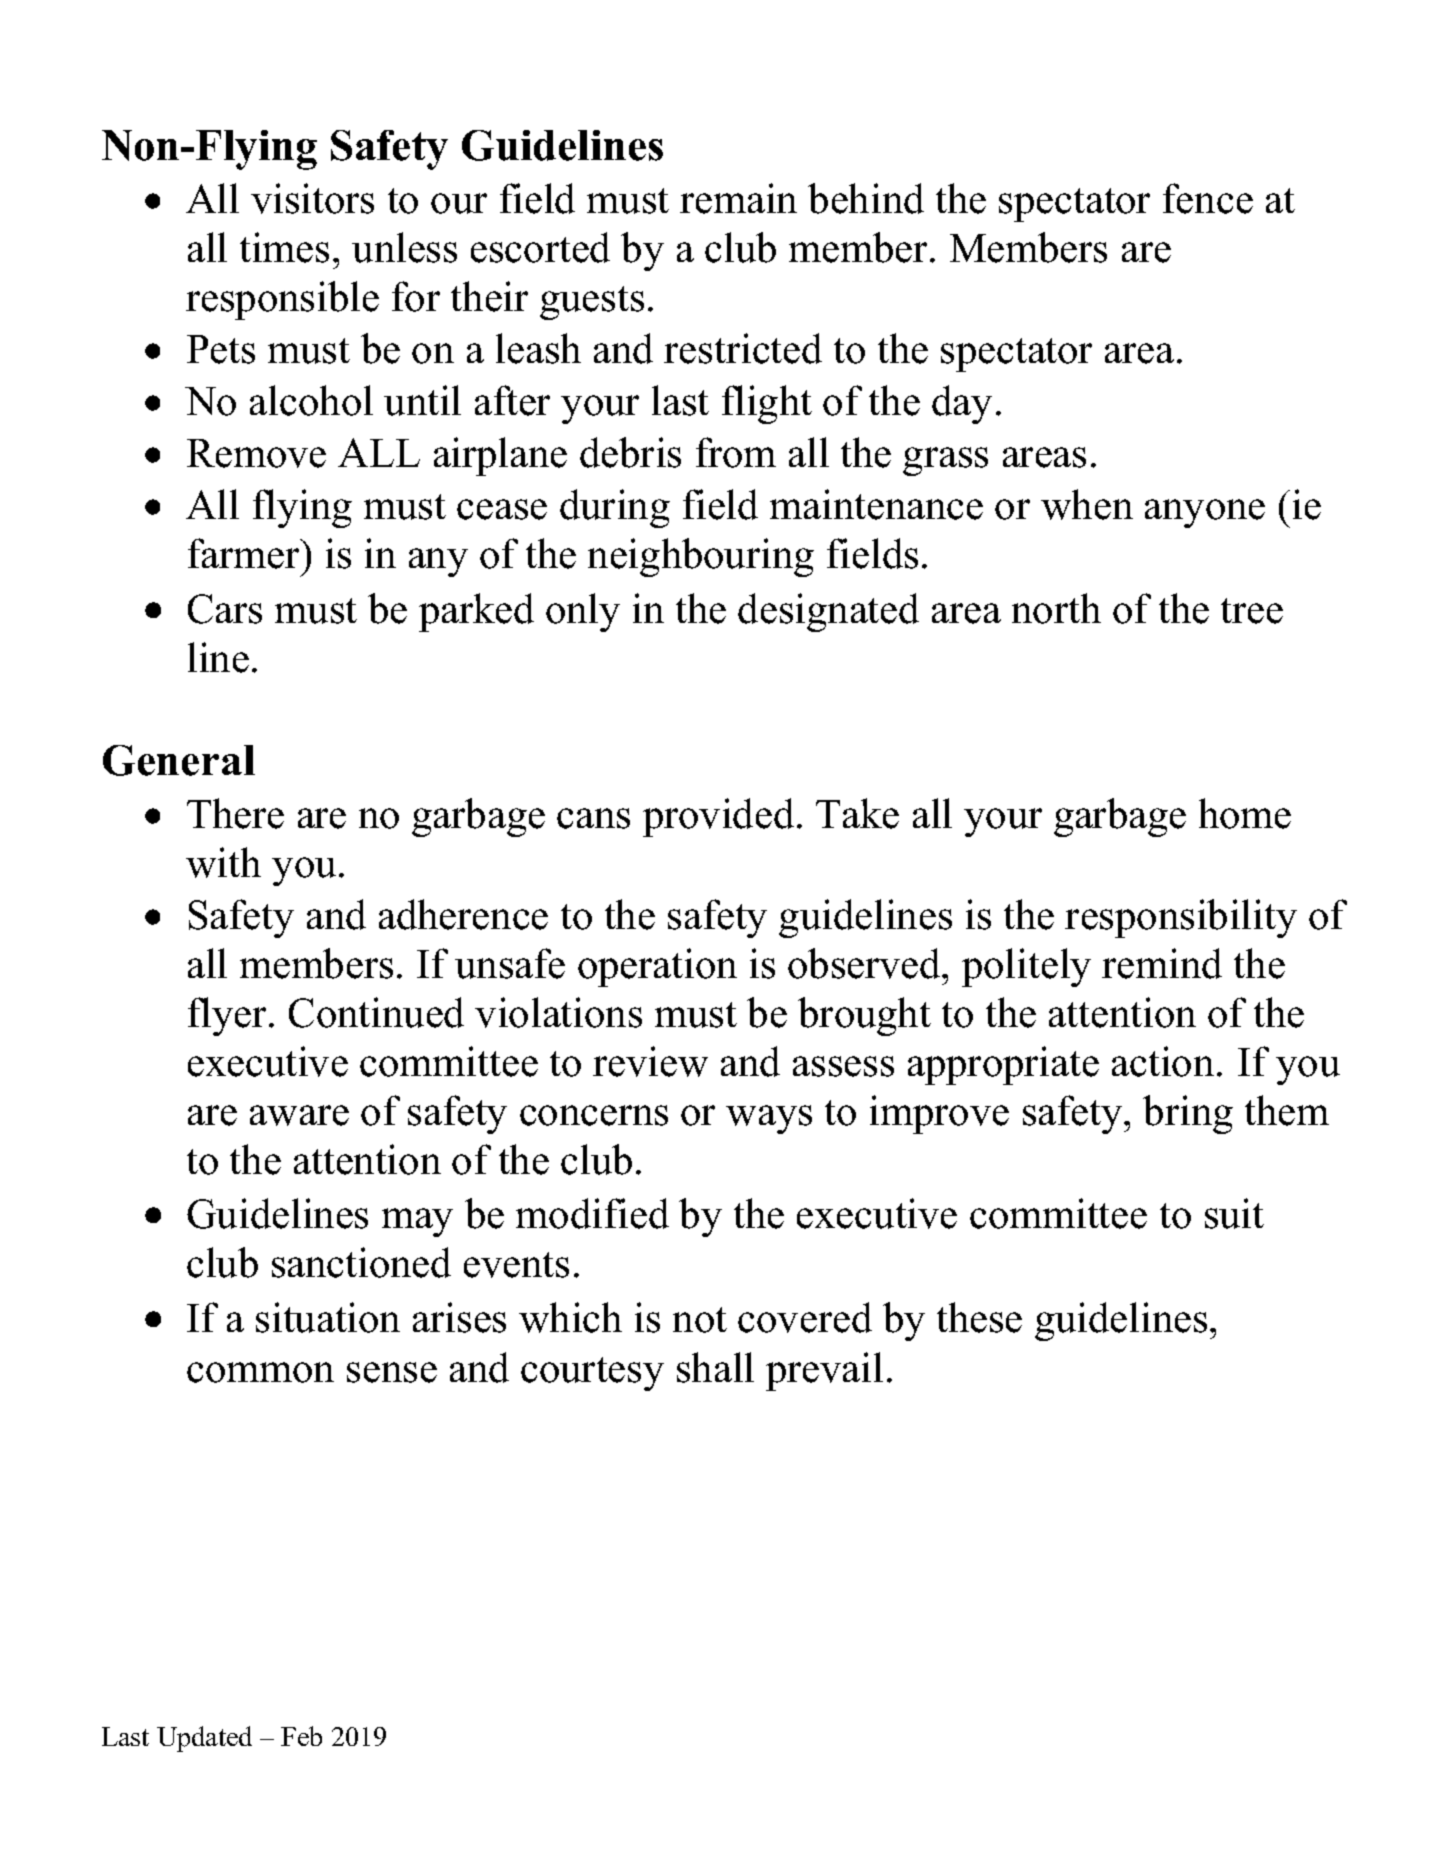 The height and width of the image is (1873, 1448). I want to click on Cars, so click(225, 609).
